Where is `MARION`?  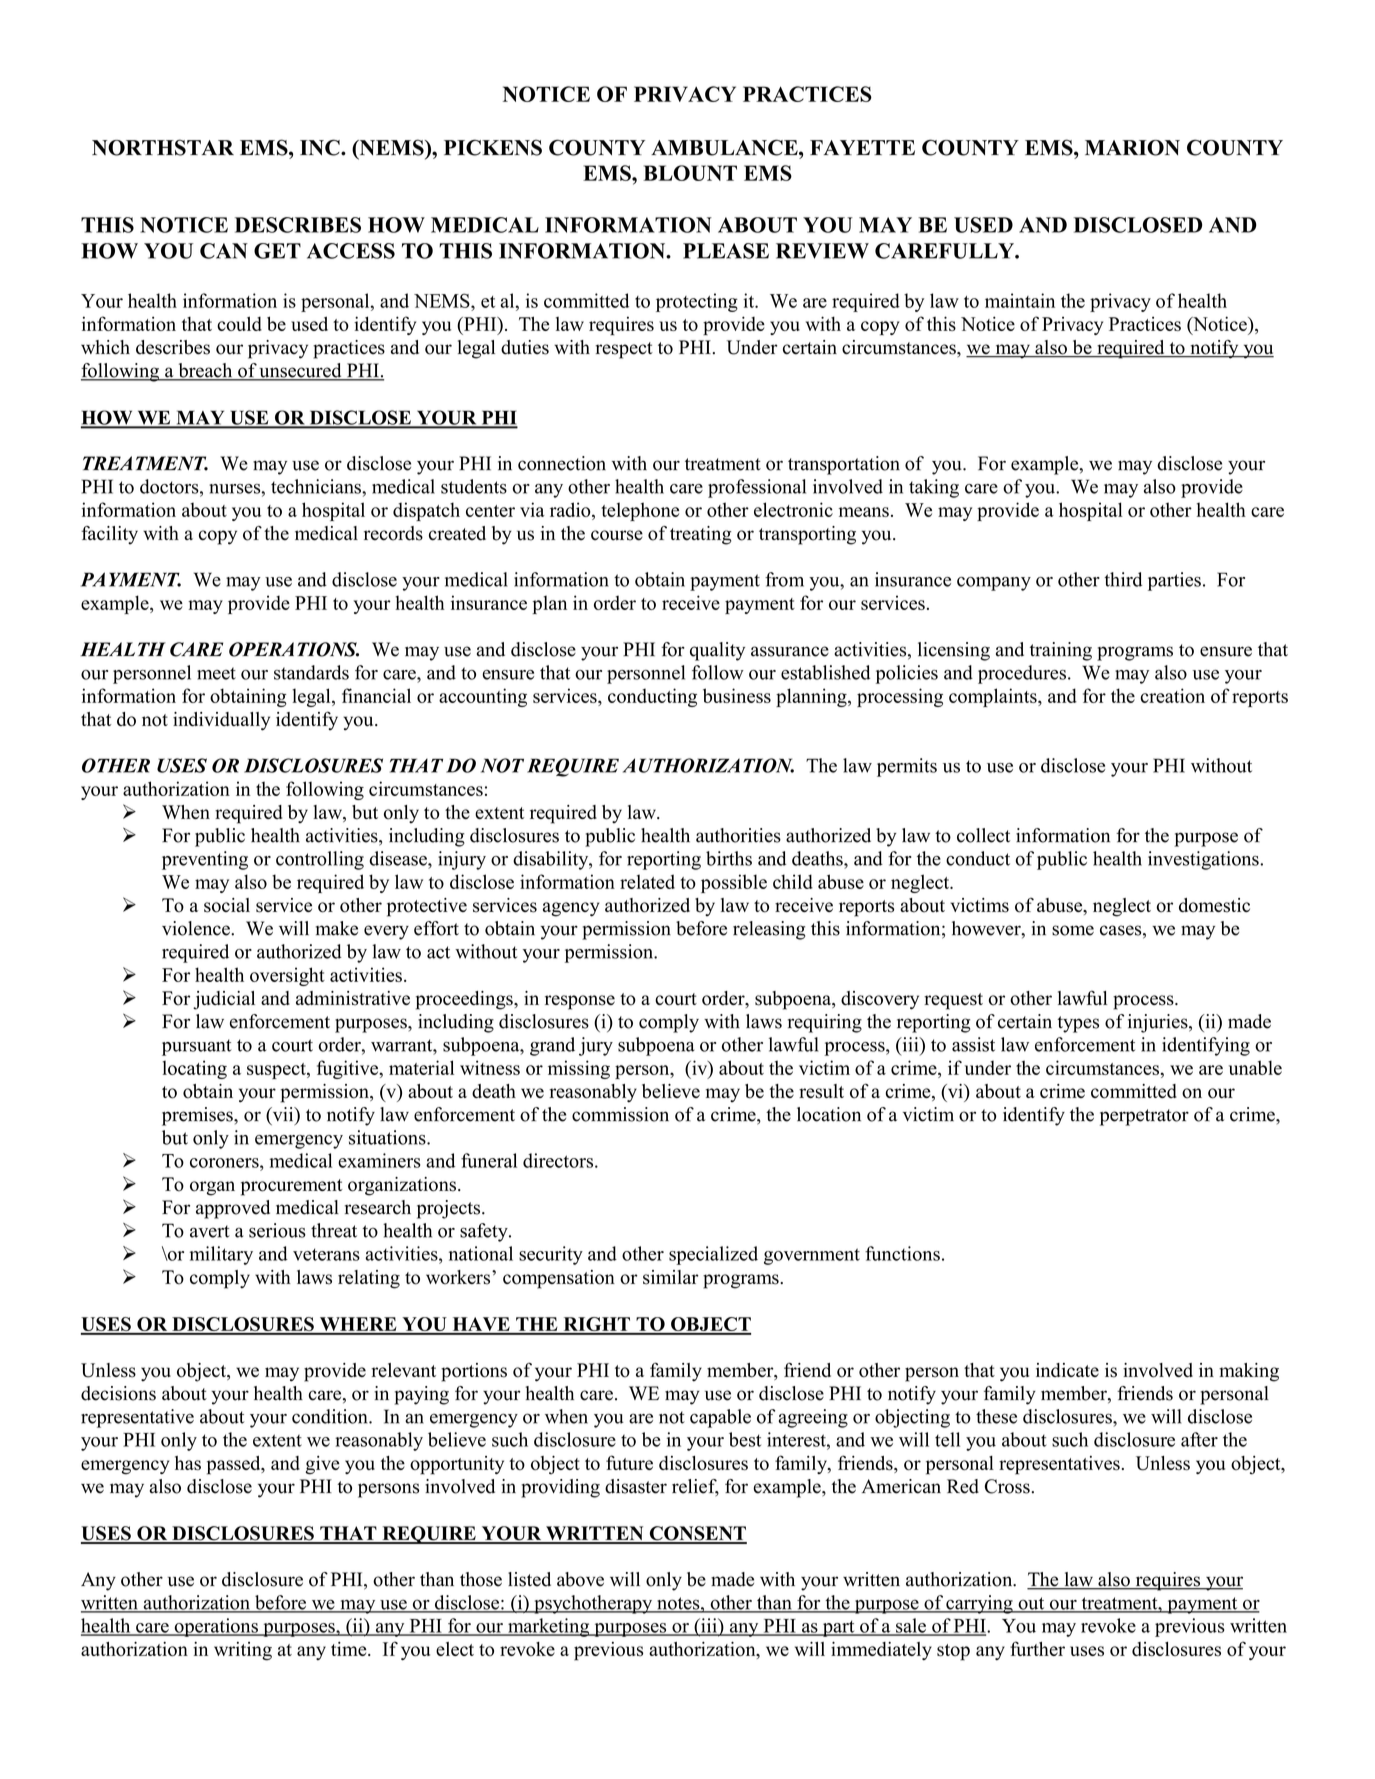 MARION is located at coordinates (1132, 148).
